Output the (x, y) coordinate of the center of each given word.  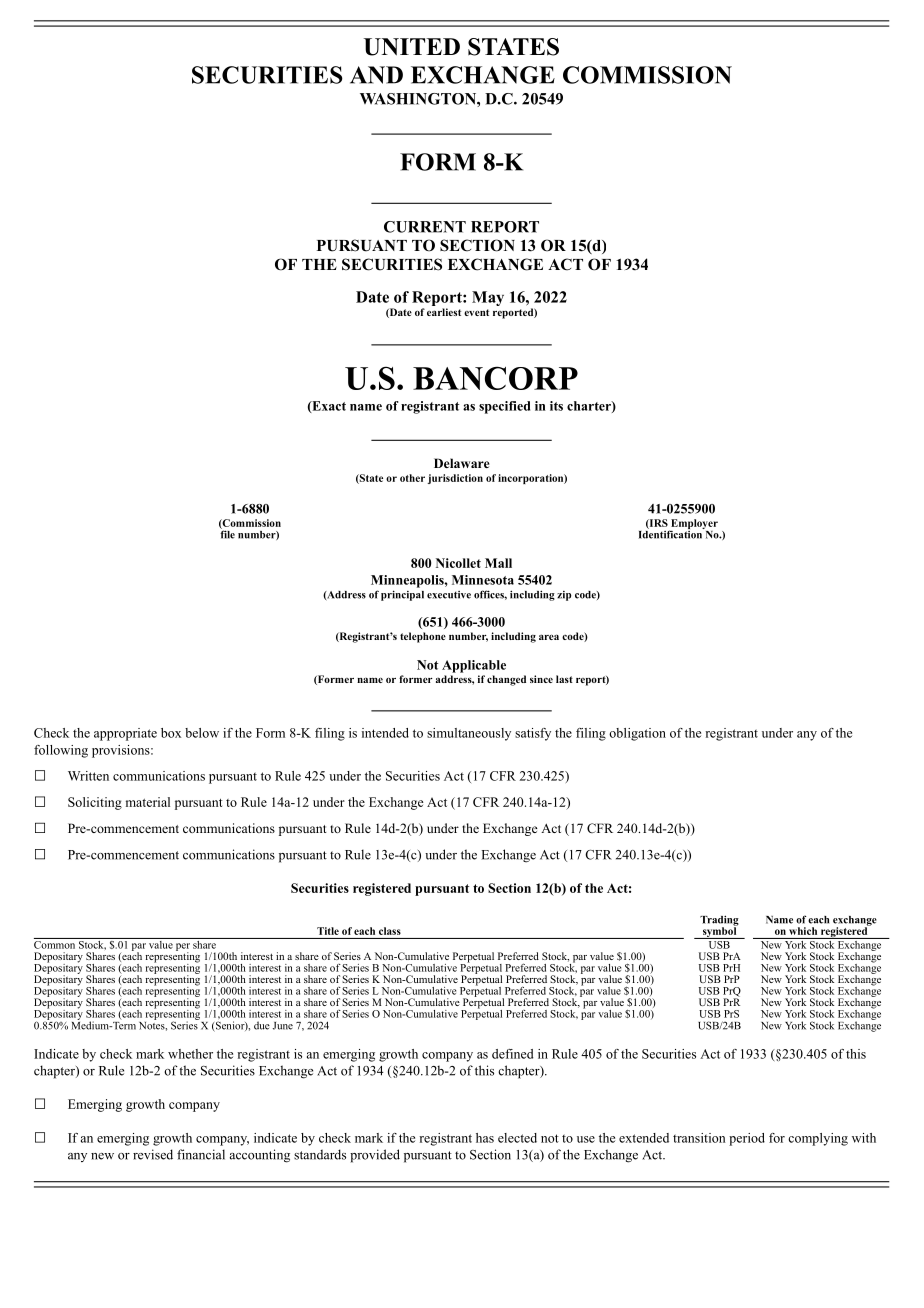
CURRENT (425, 227)
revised (153, 1154)
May (488, 298)
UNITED (412, 47)
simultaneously (469, 734)
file (227, 533)
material (148, 802)
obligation (637, 734)
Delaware (461, 463)
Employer (693, 525)
